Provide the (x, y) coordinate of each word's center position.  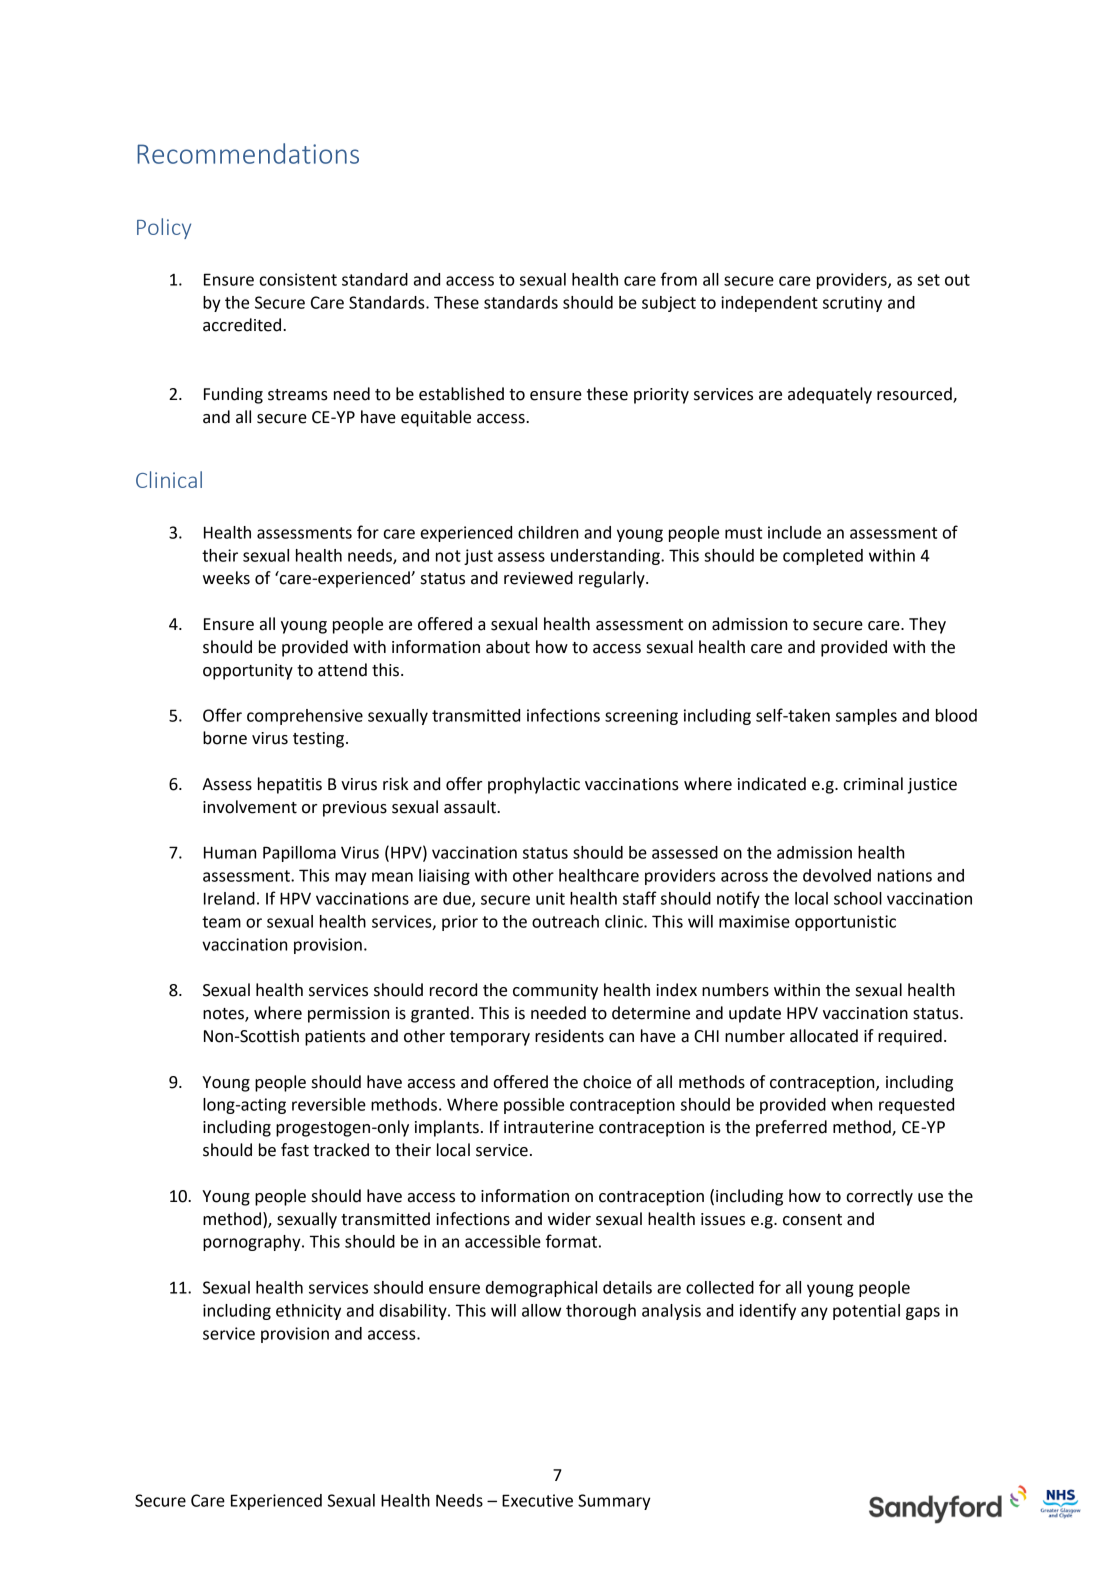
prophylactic (534, 785)
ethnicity (308, 1312)
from (679, 279)
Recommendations (248, 153)
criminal (873, 784)
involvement (250, 807)
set (928, 280)
